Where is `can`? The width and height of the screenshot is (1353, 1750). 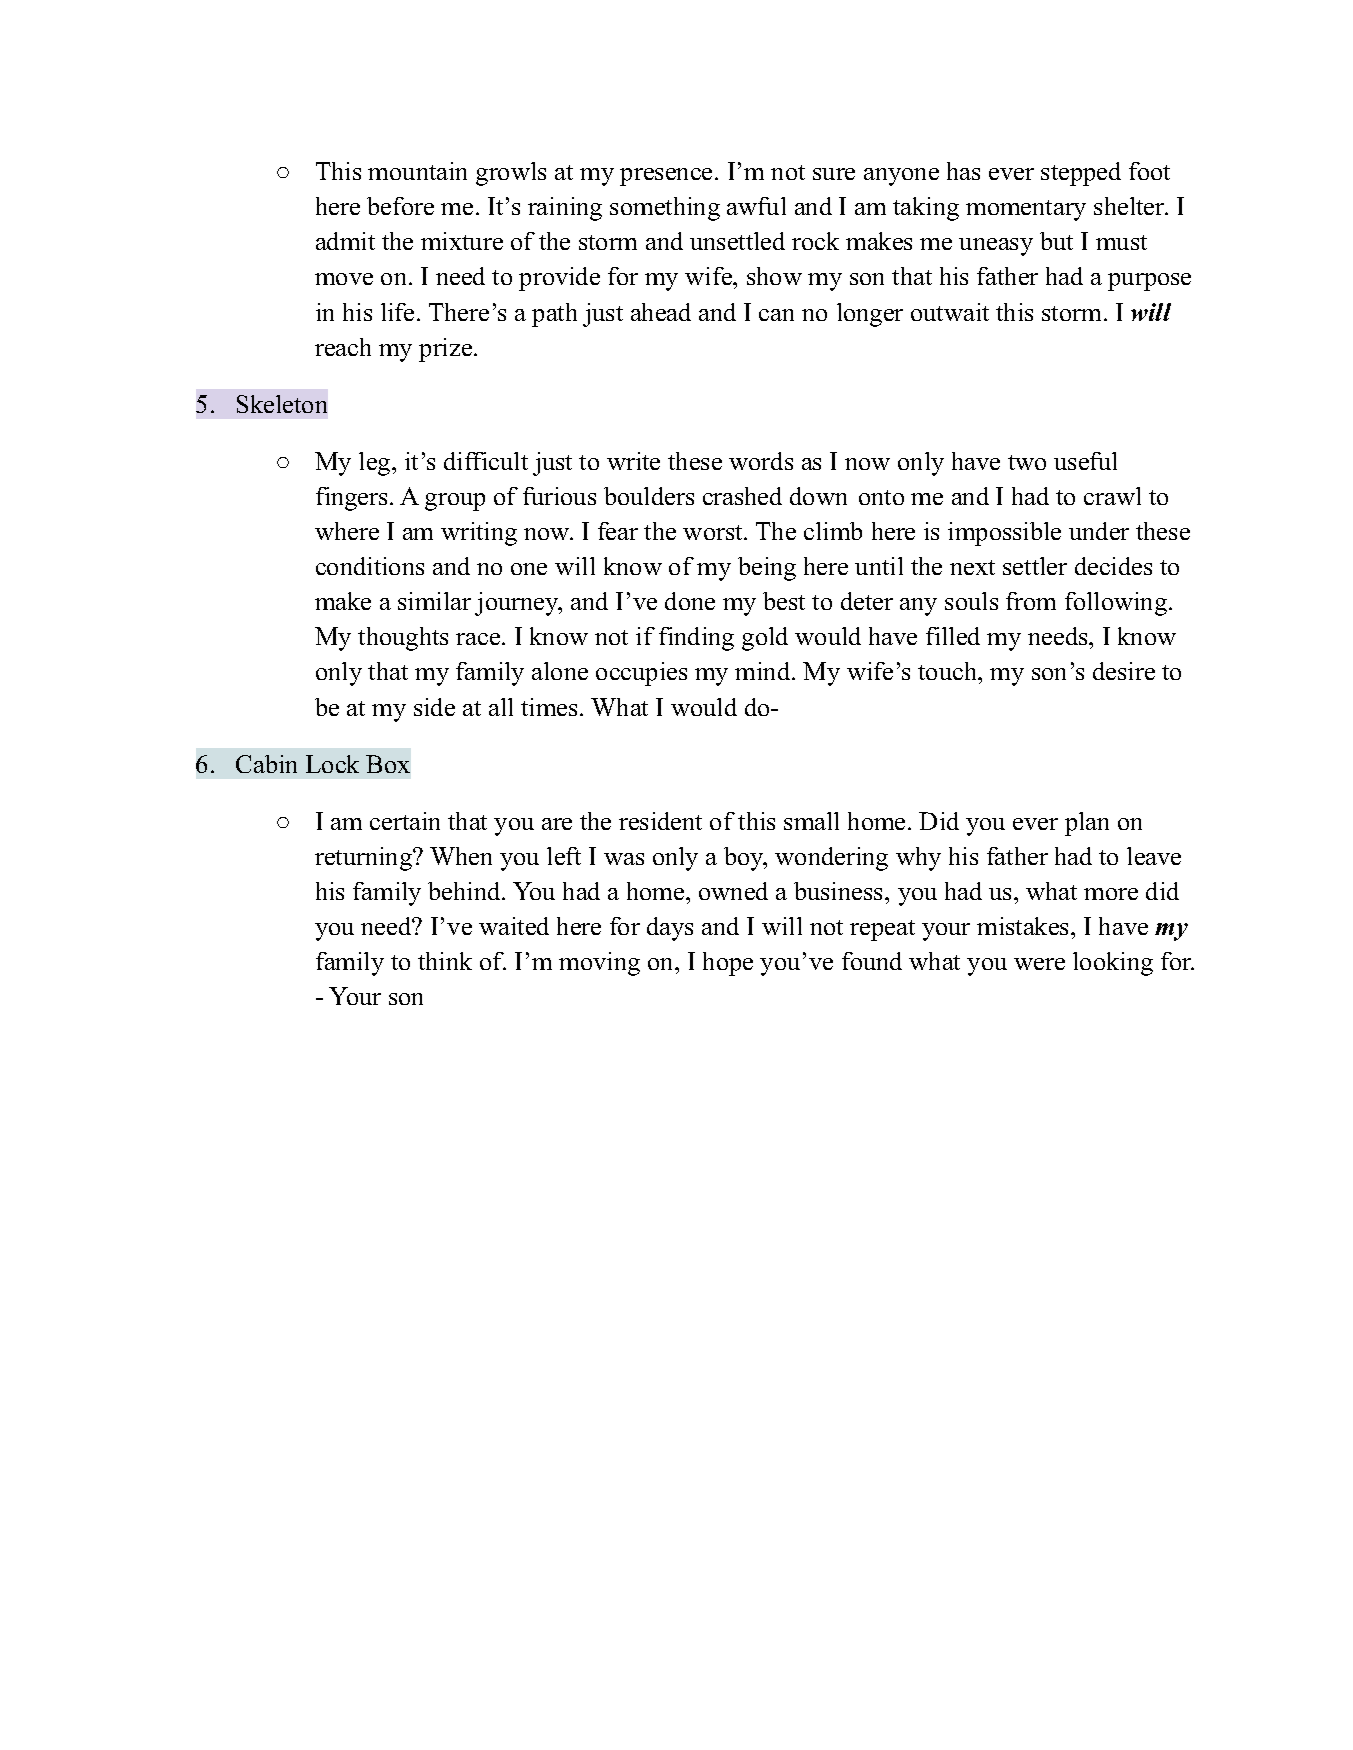 can is located at coordinates (776, 315).
